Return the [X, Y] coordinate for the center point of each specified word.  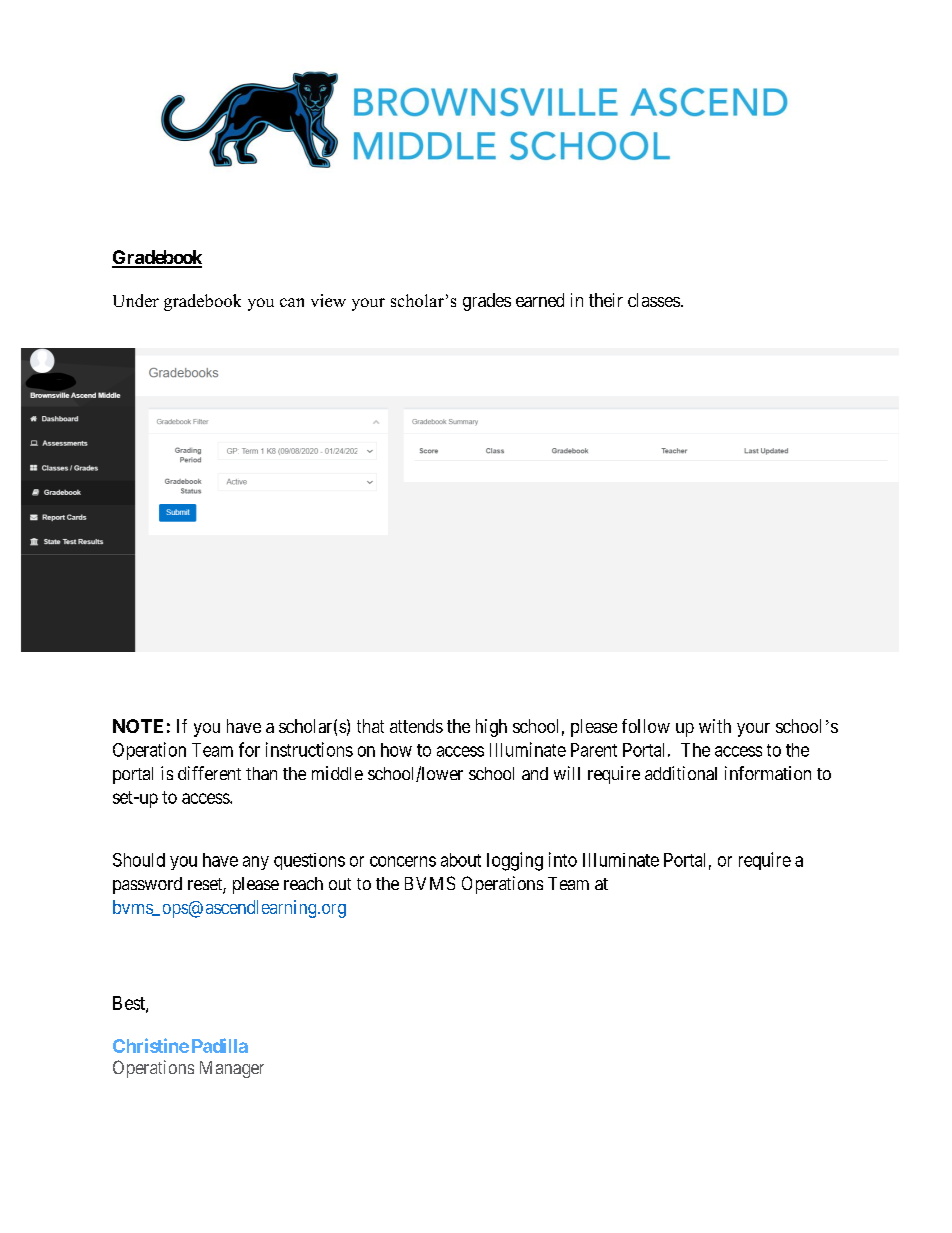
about [461, 860]
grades [487, 302]
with [715, 726]
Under [136, 300]
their [606, 300]
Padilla [220, 1045]
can [292, 302]
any [256, 863]
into [563, 859]
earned [540, 300]
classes [654, 300]
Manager [232, 1069]
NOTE [138, 726]
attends [416, 726]
